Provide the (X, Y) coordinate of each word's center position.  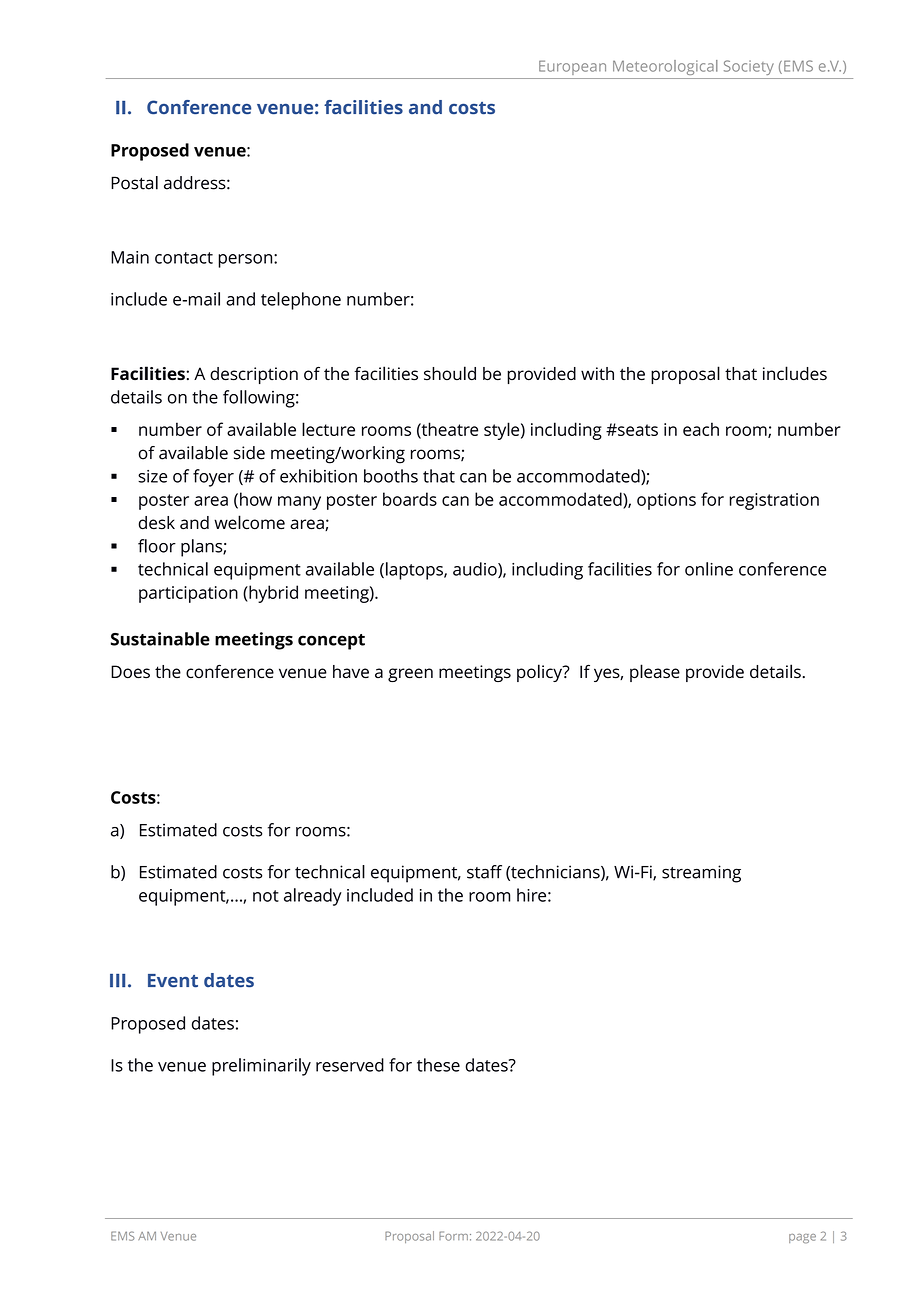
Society (749, 67)
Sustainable (160, 639)
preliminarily (261, 1067)
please (655, 673)
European (572, 67)
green (410, 675)
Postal (134, 183)
